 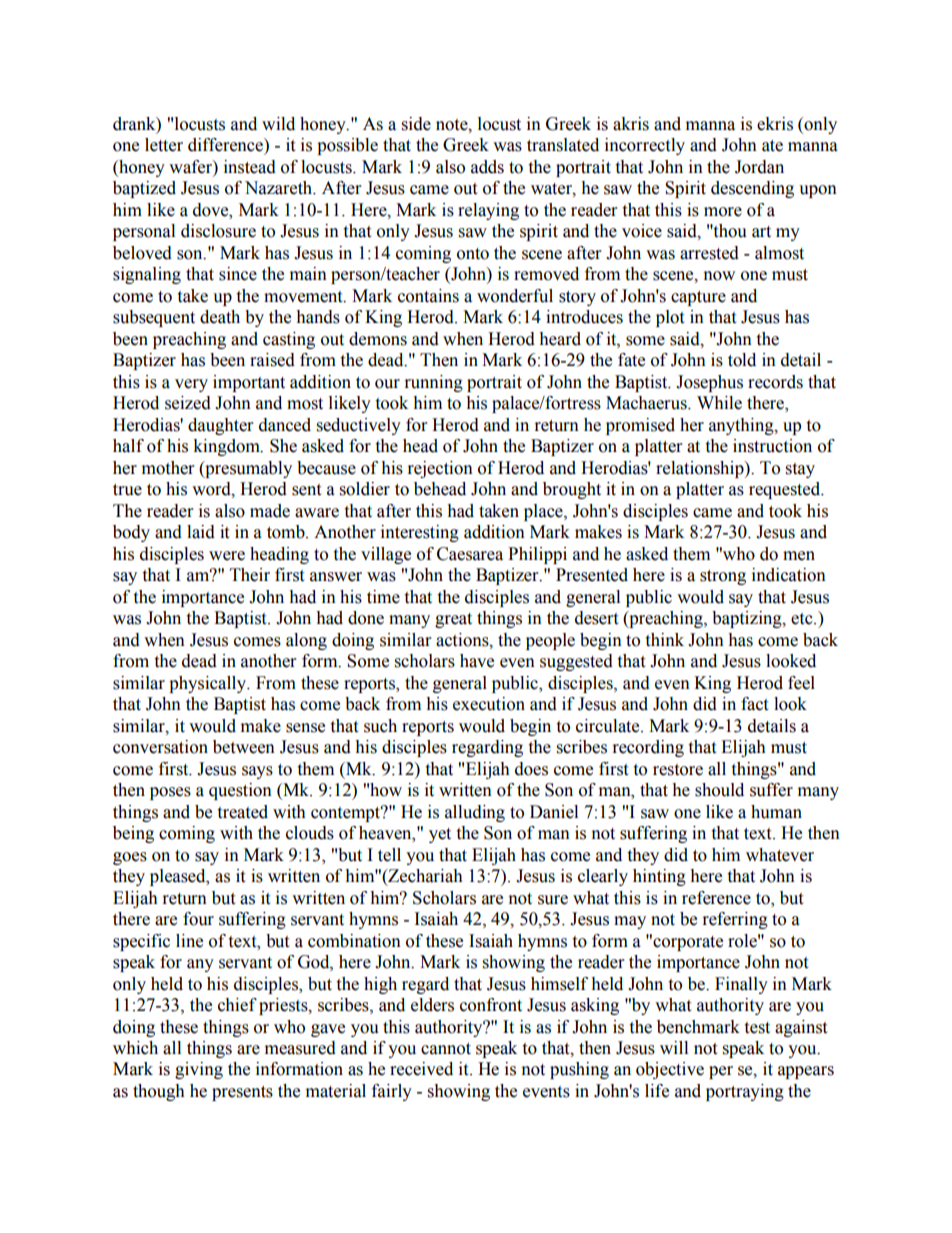 I want to click on difference, so click(x=226, y=145).
